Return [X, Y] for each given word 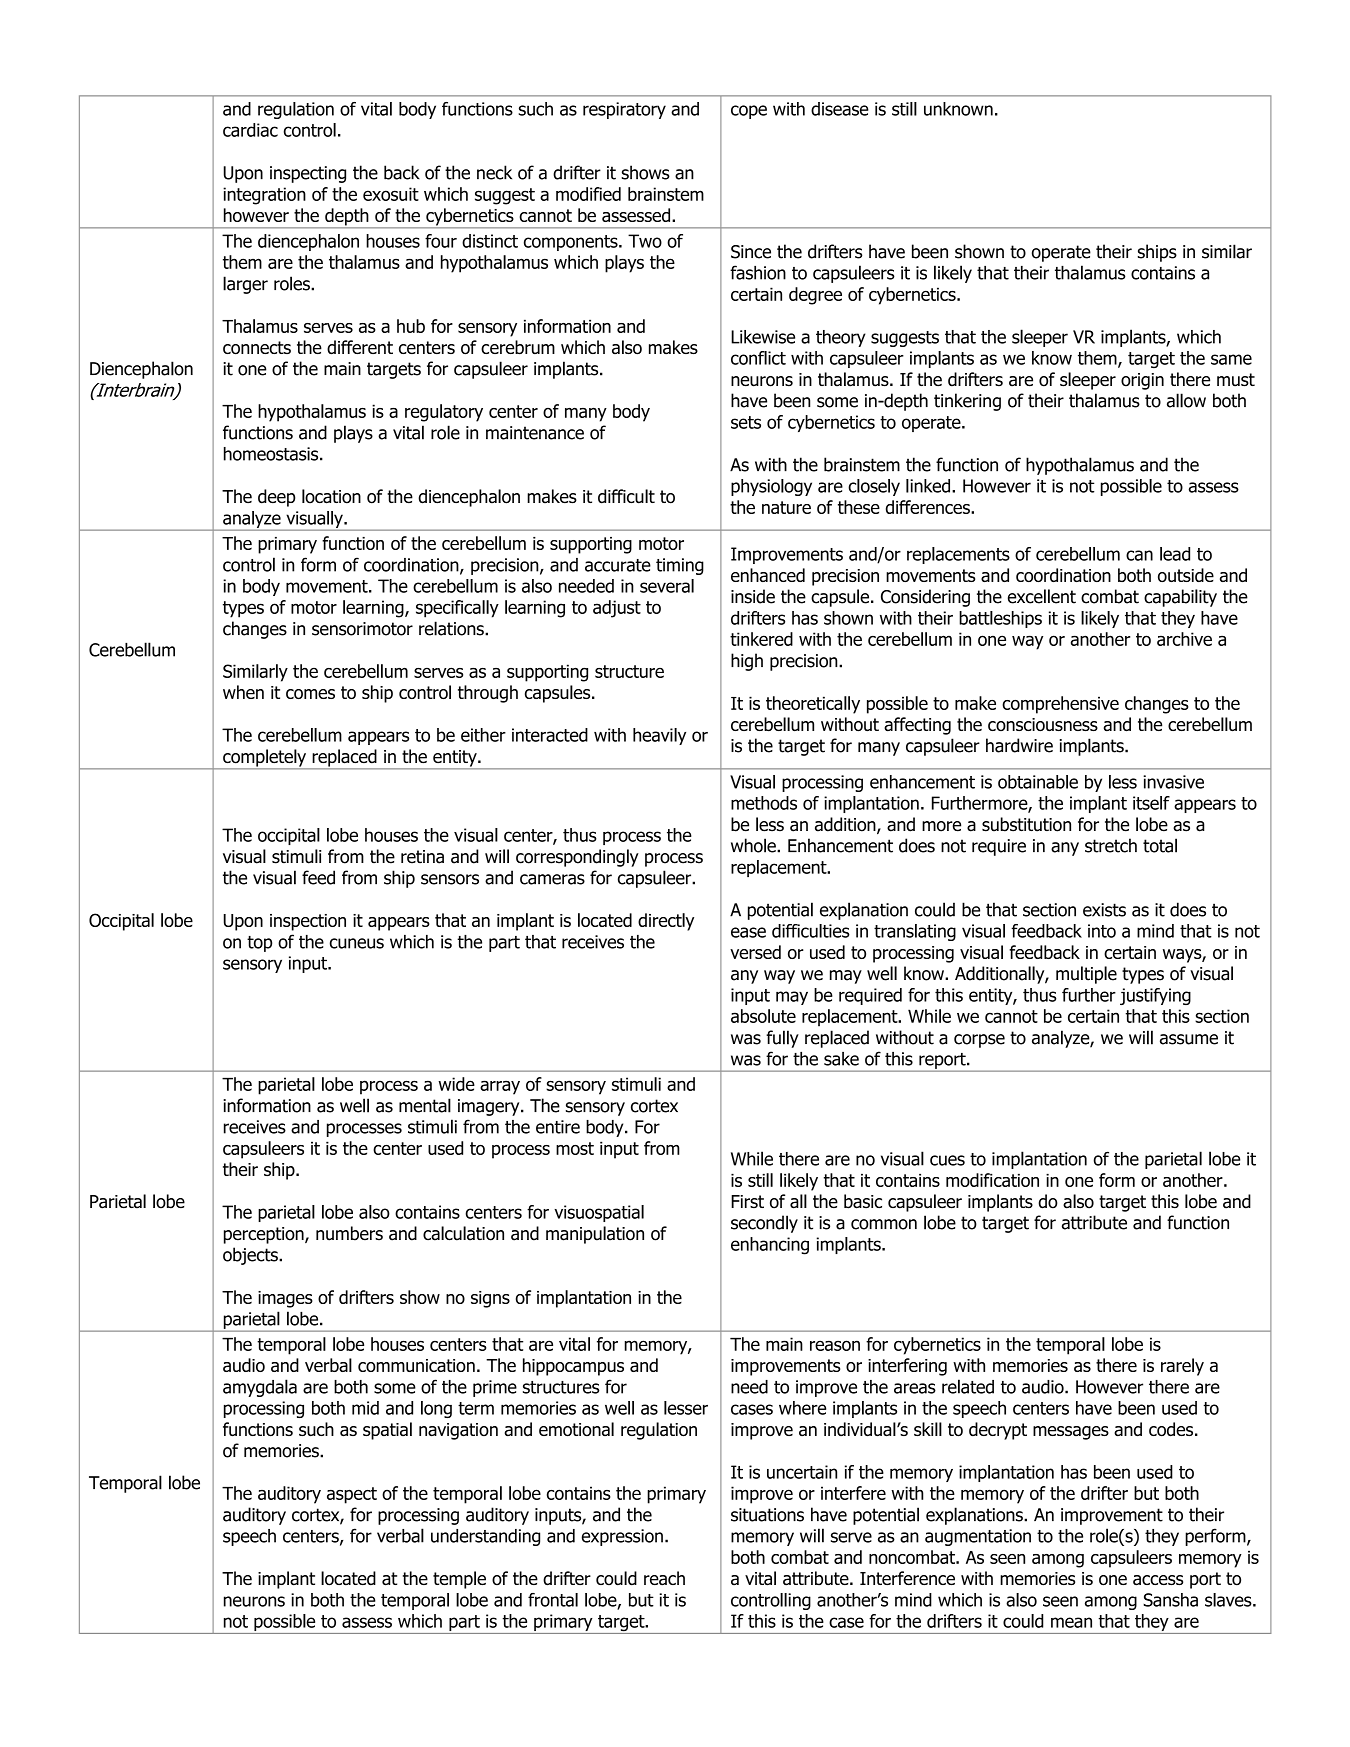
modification [992, 1180]
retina [422, 857]
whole [754, 845]
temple [459, 1580]
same [1231, 359]
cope [749, 112]
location [331, 496]
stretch [1111, 845]
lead [1175, 554]
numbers [349, 1233]
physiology [771, 487]
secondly [764, 1224]
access [1158, 1580]
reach [664, 1578]
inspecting [308, 174]
